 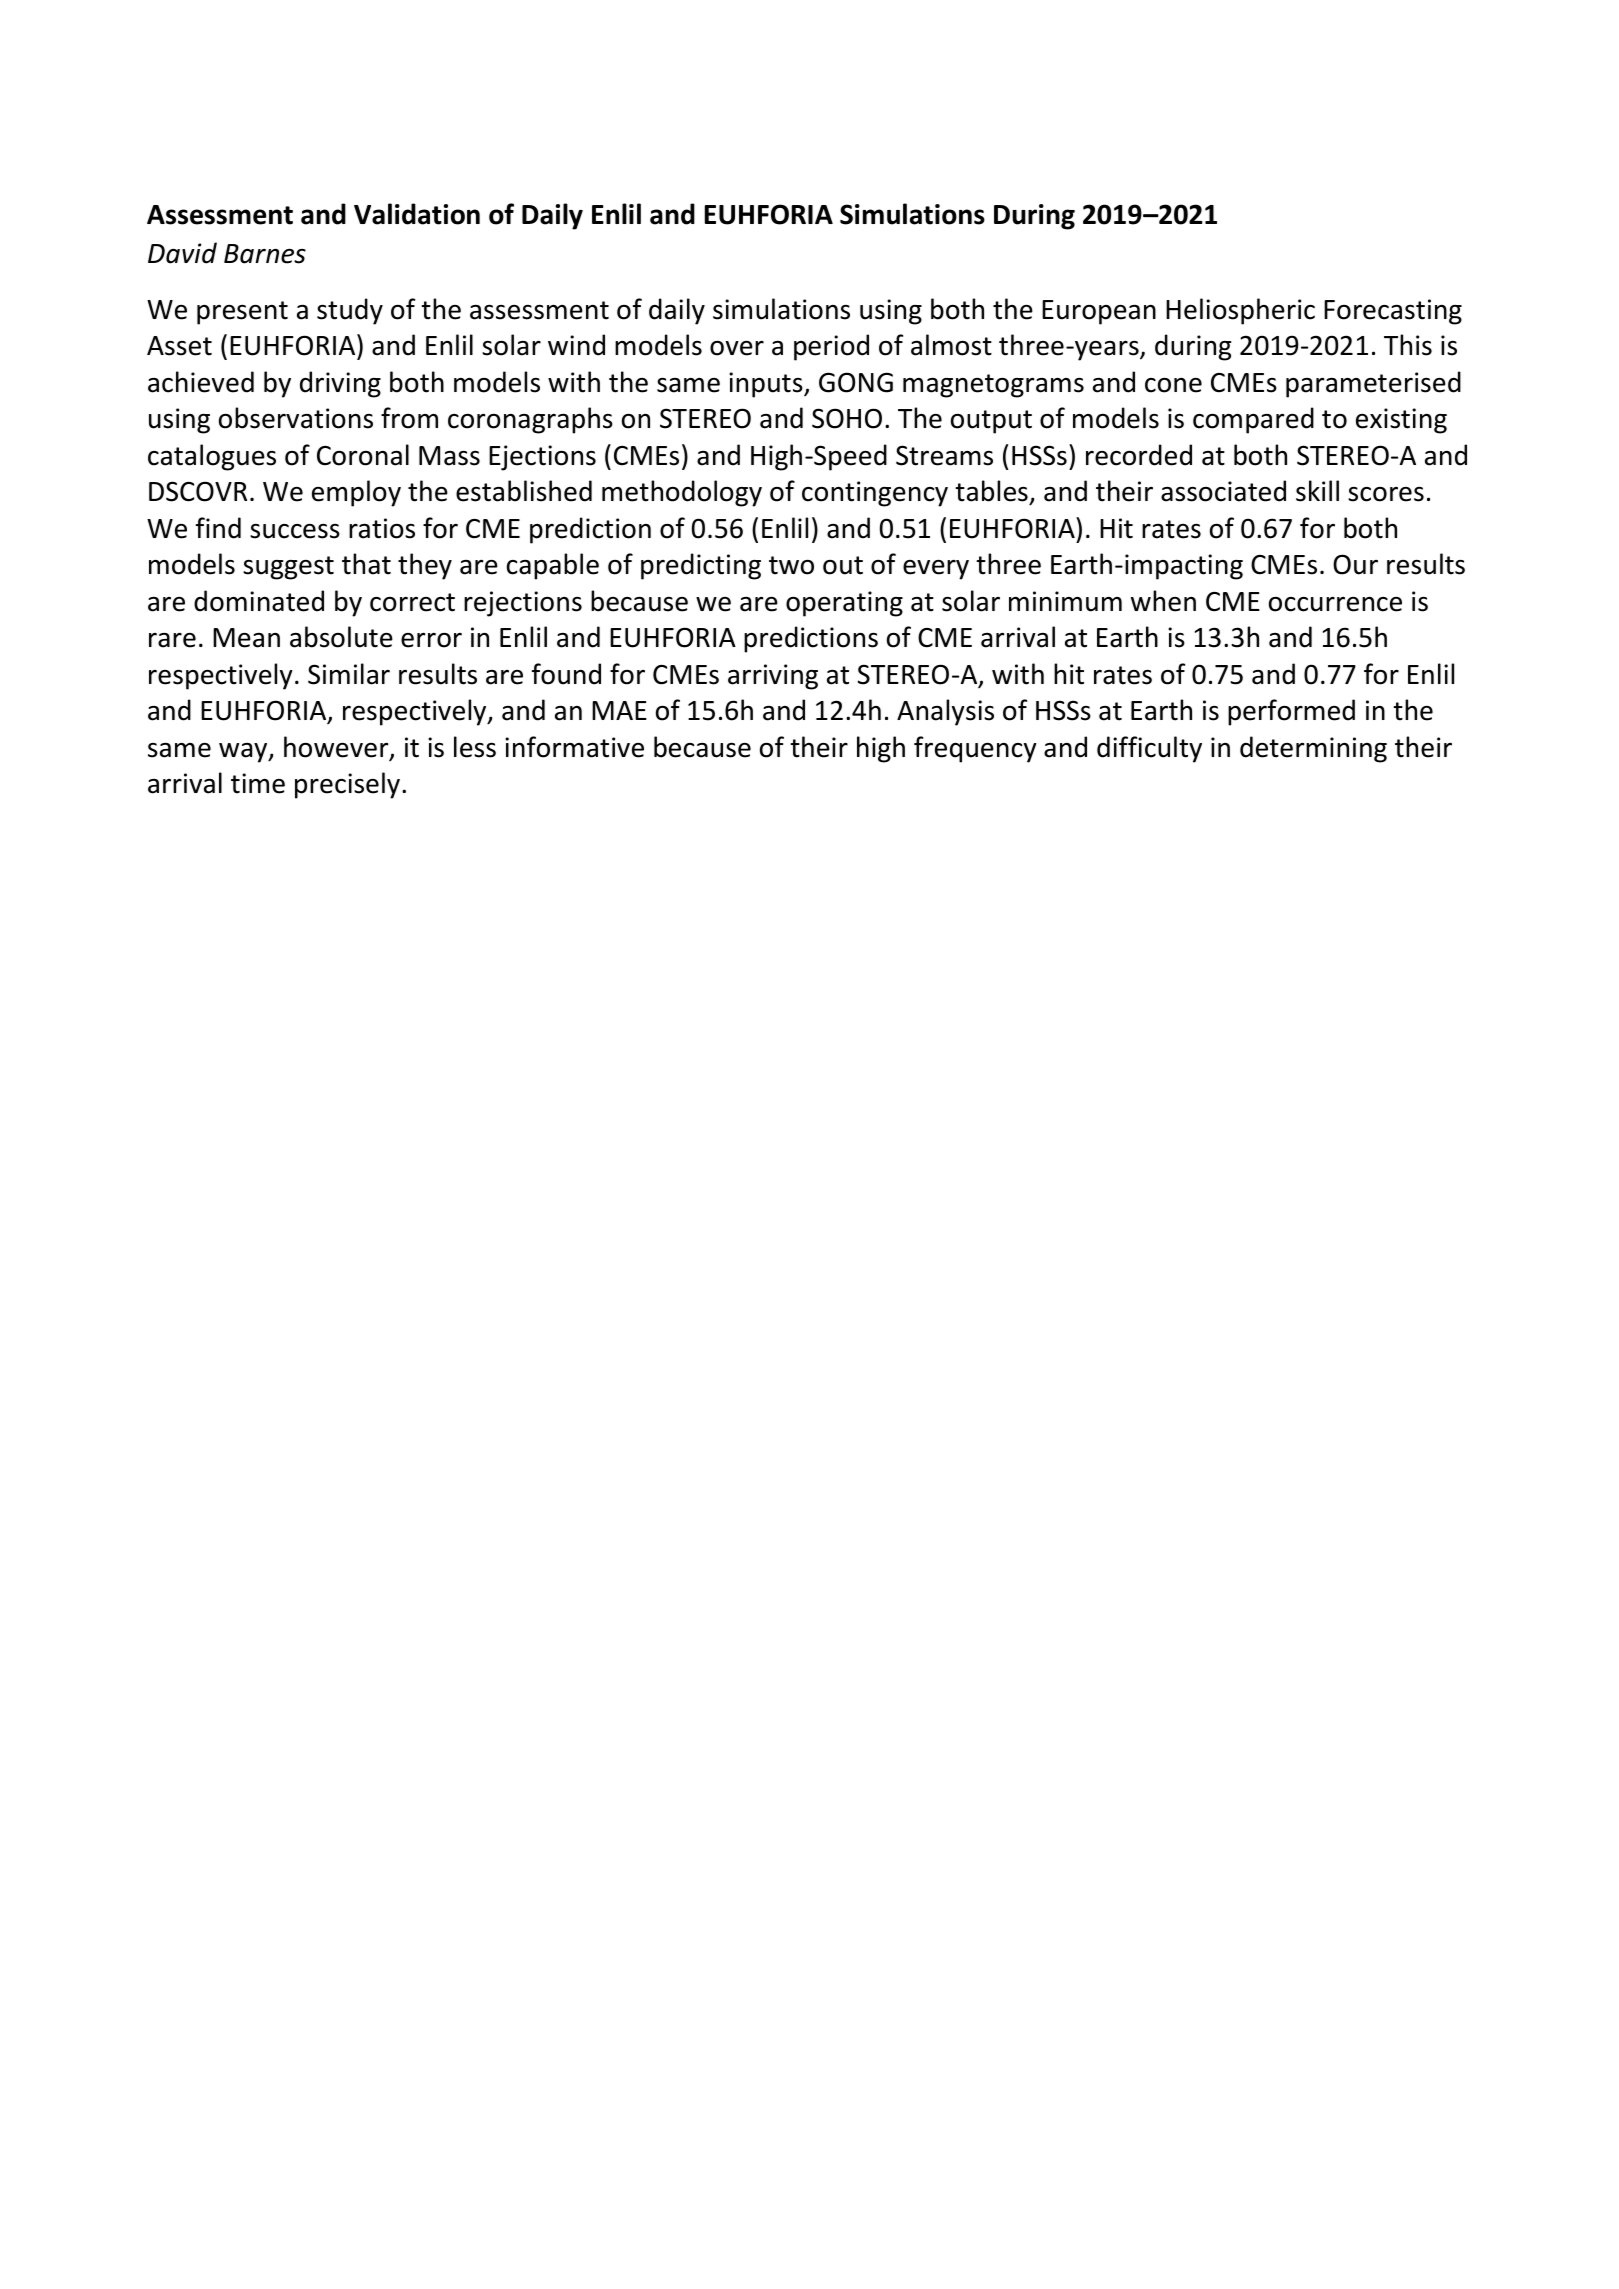 I want to click on precisely, so click(x=349, y=785).
